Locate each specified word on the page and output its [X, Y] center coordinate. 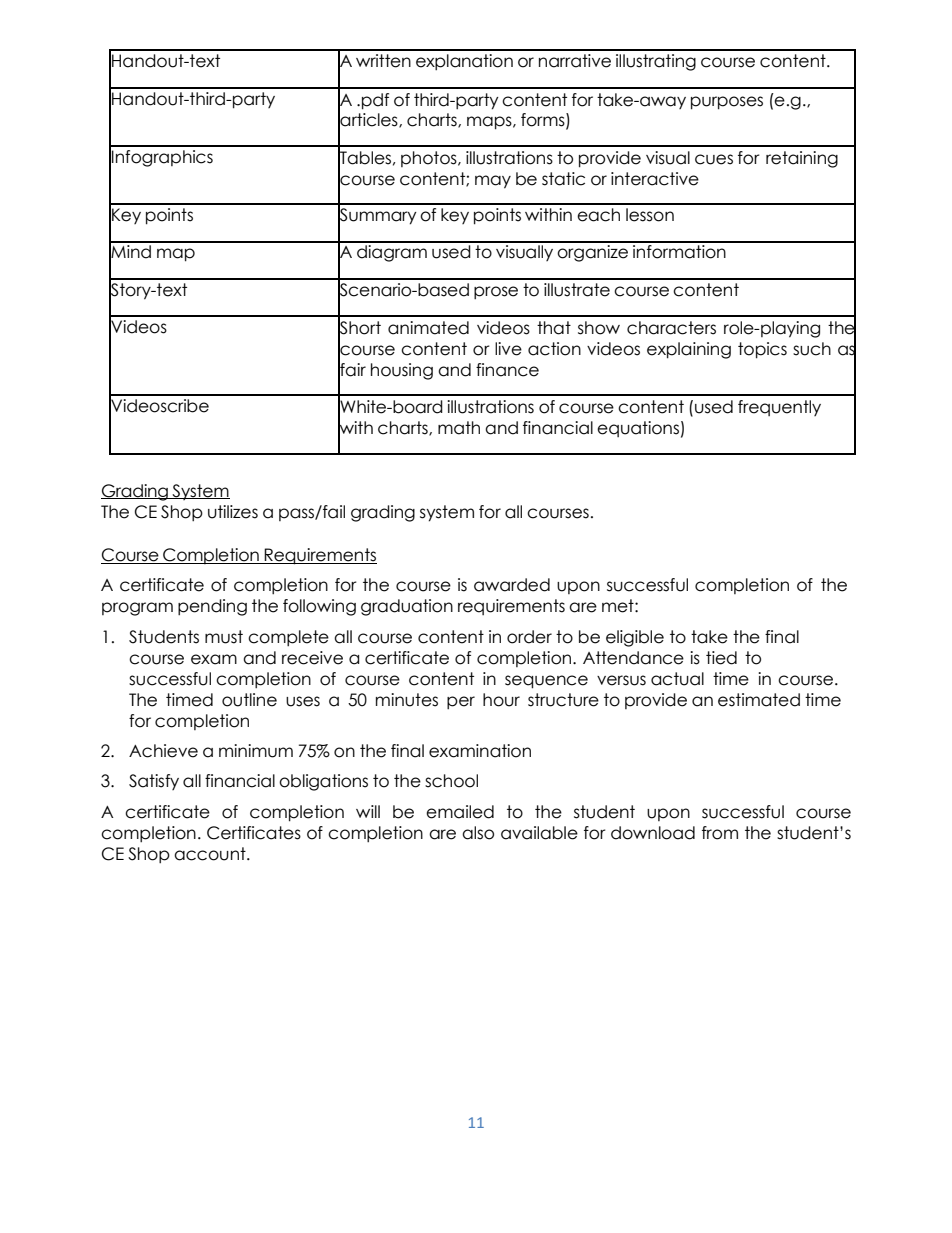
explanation [464, 62]
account [211, 854]
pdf [375, 101]
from [720, 833]
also [478, 833]
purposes [727, 103]
